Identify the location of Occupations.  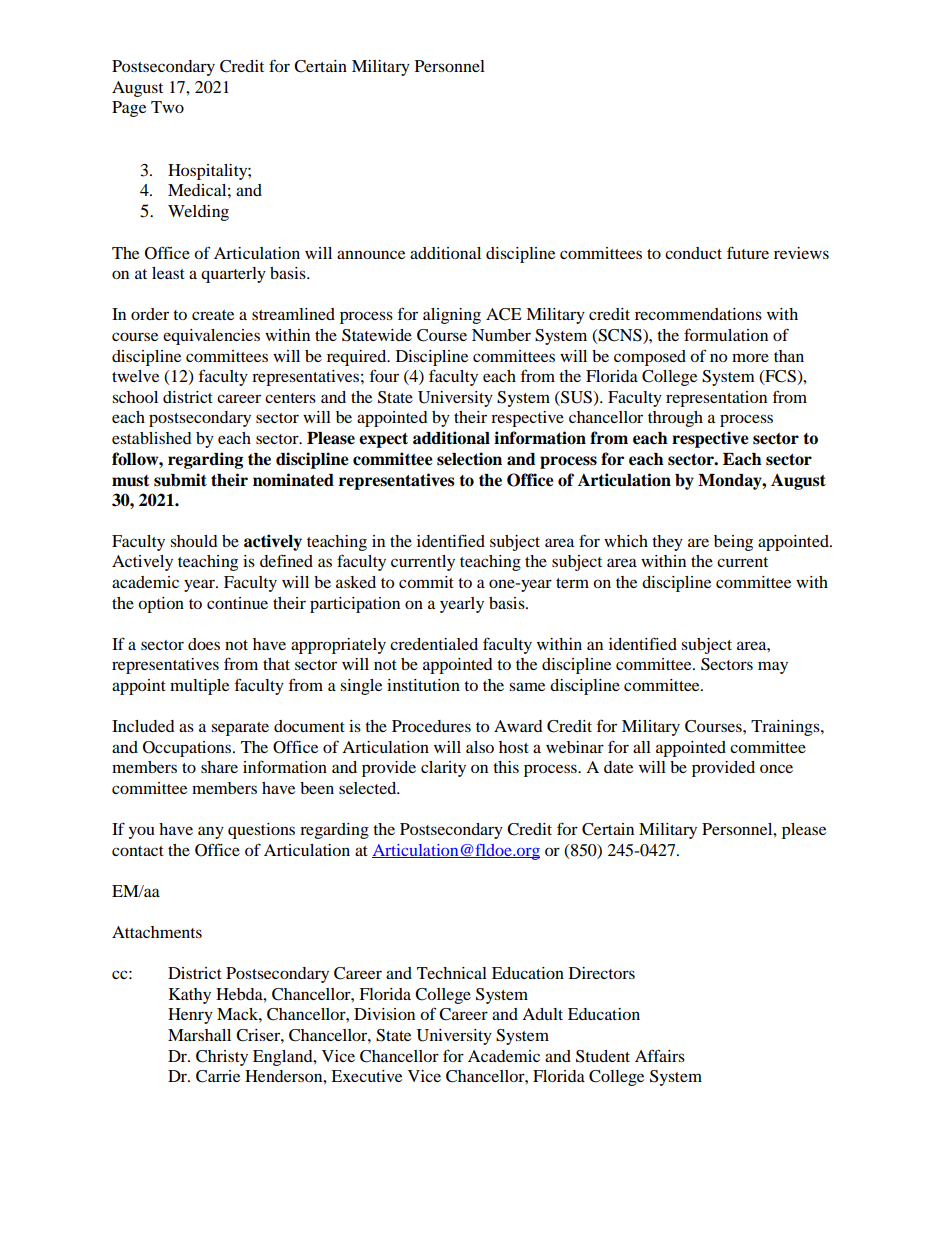
(188, 749).
